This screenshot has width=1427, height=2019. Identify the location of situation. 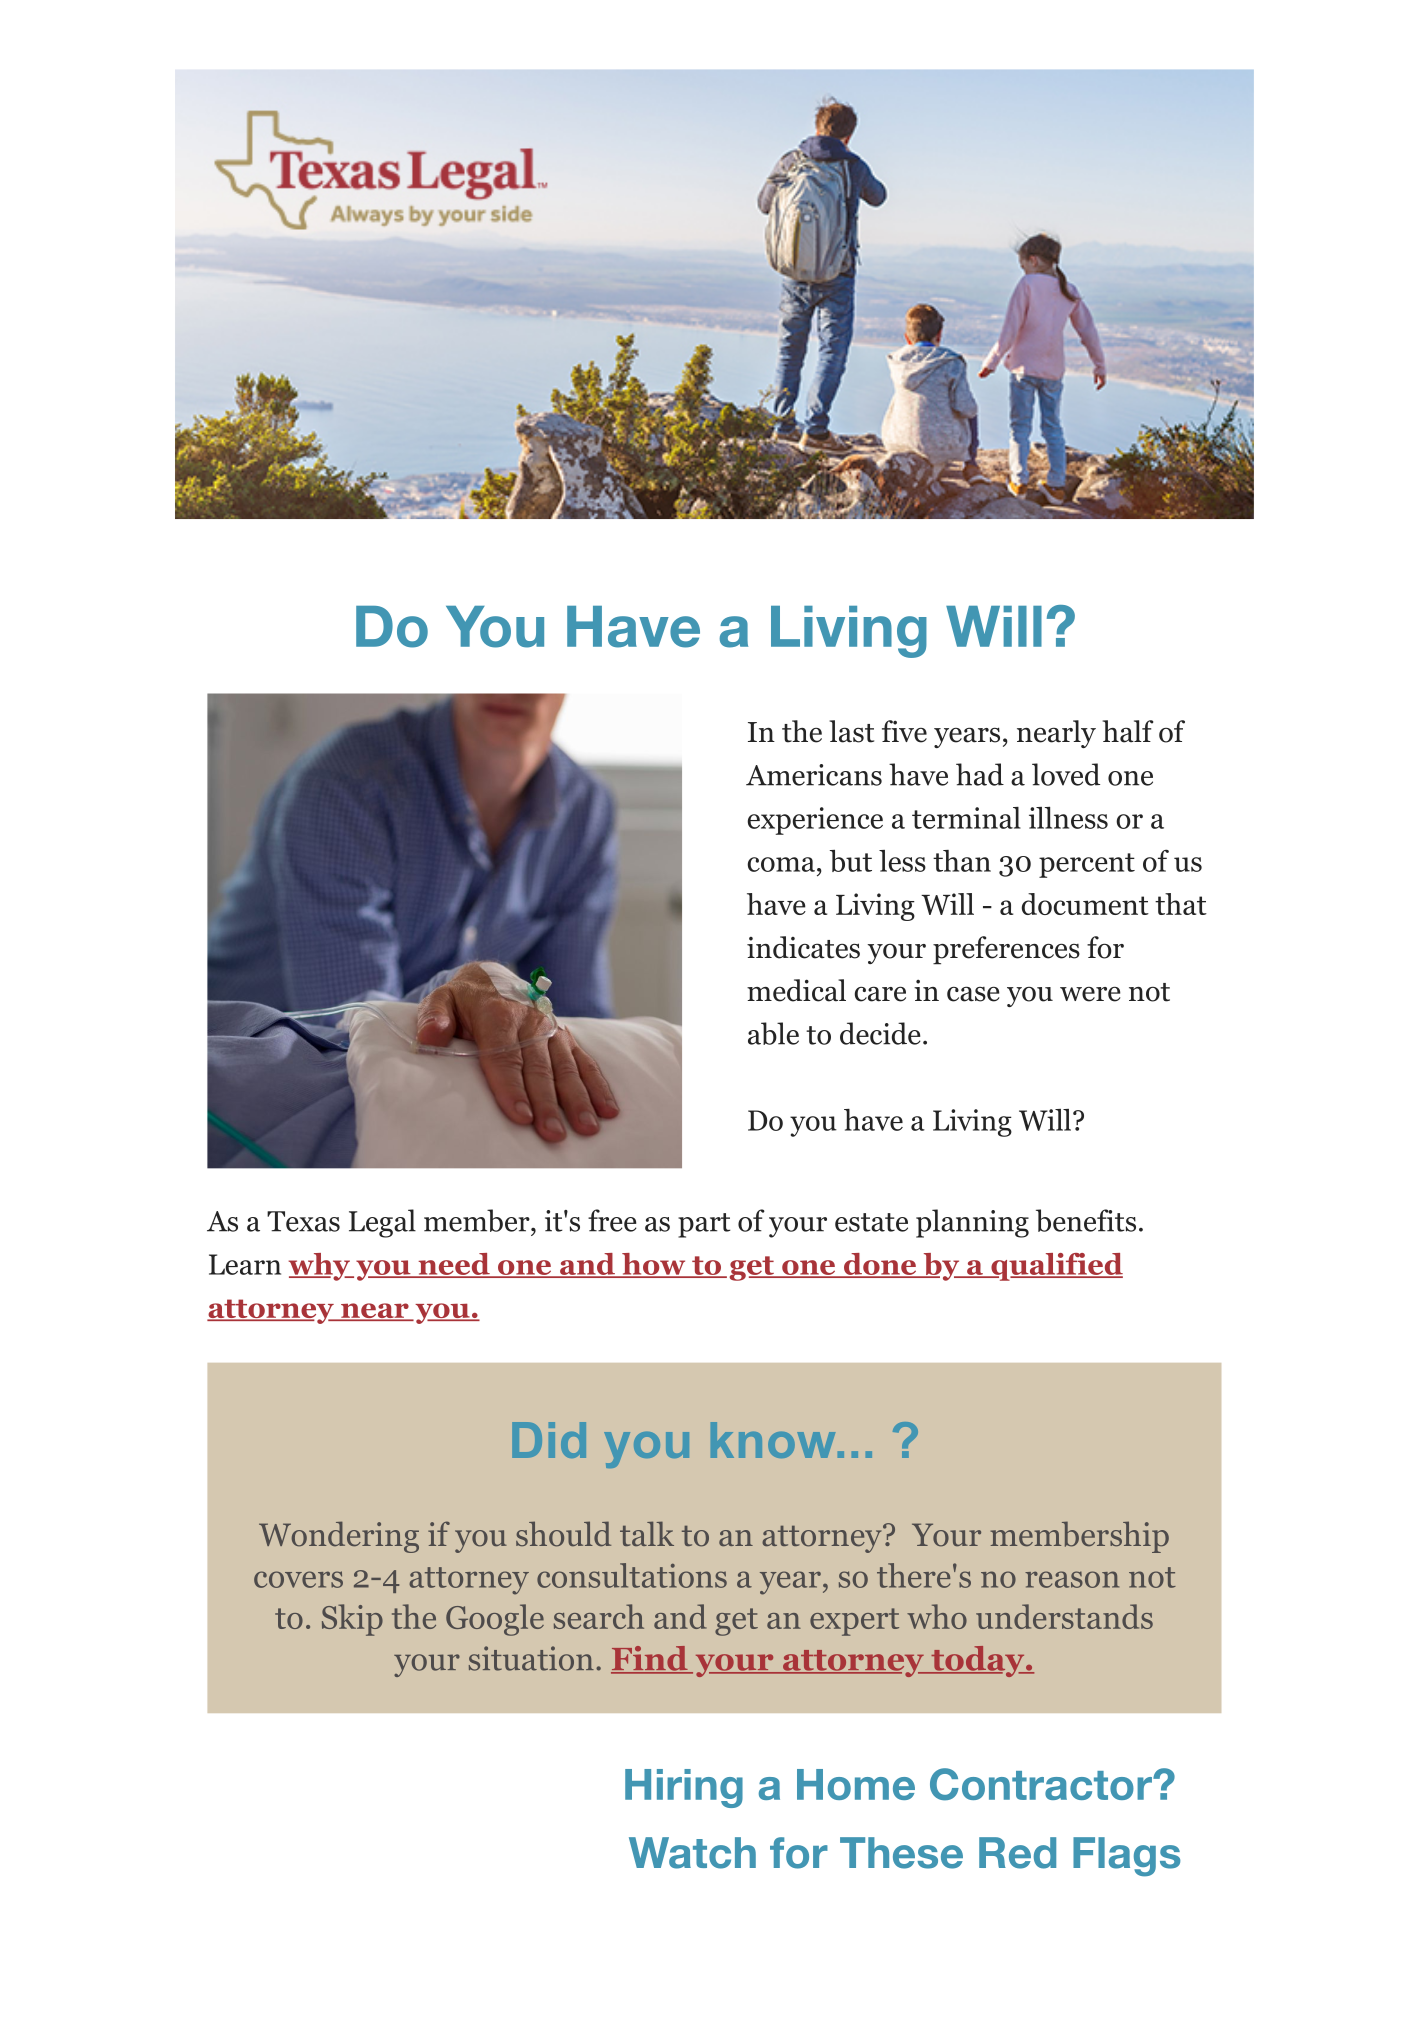
(531, 1658).
